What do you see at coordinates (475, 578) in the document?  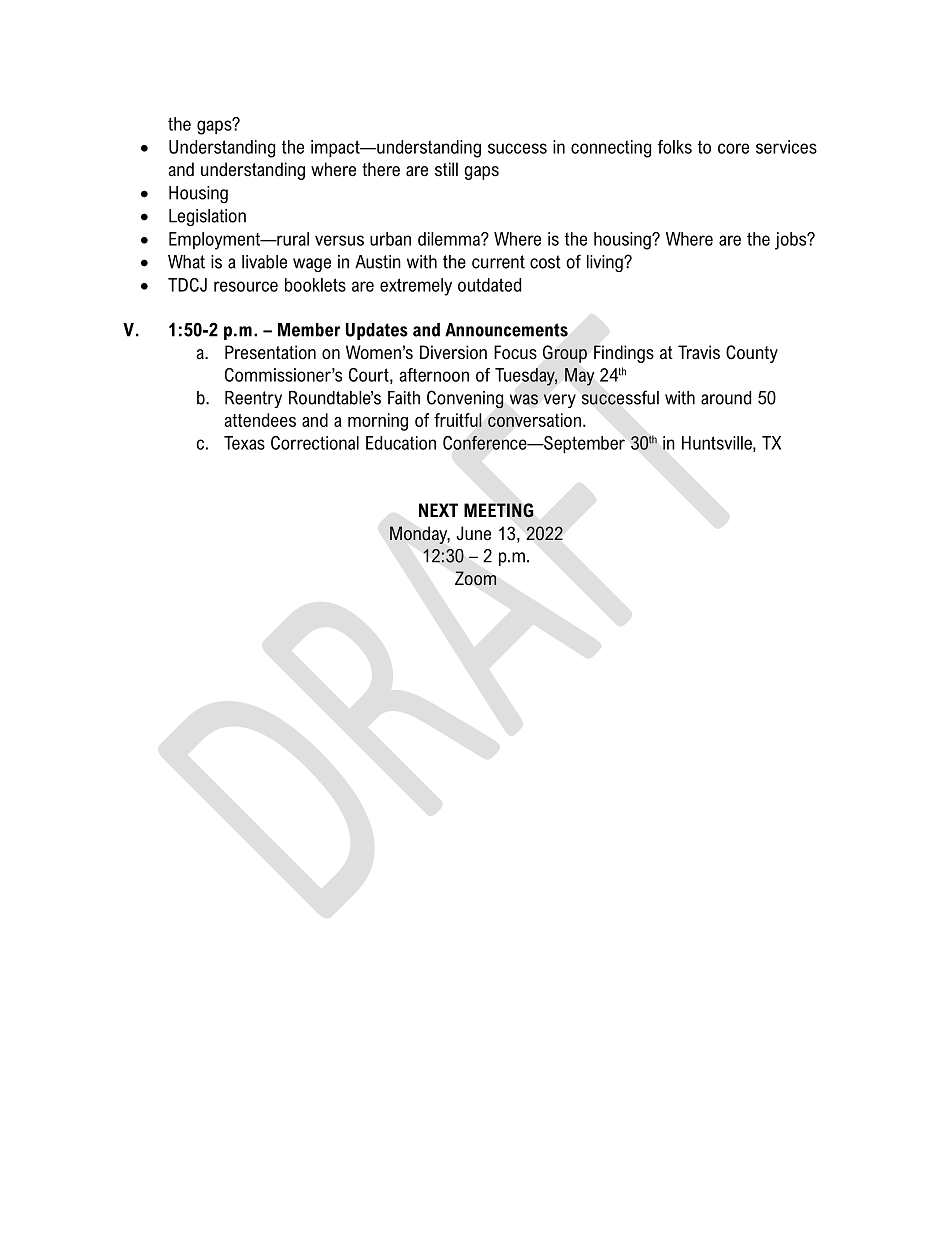 I see `Zoom` at bounding box center [475, 578].
